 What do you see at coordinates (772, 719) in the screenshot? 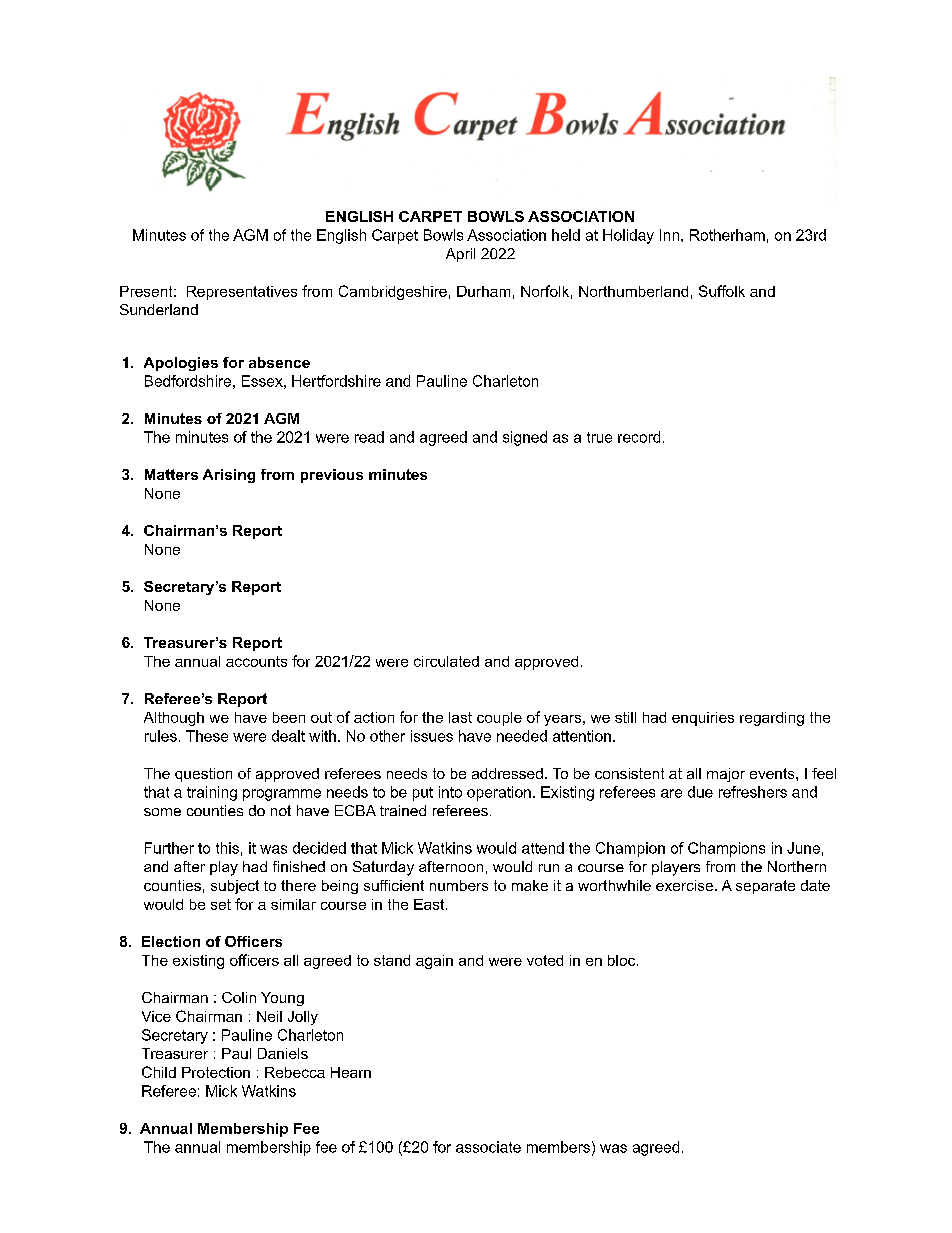
I see `regarding` at bounding box center [772, 719].
